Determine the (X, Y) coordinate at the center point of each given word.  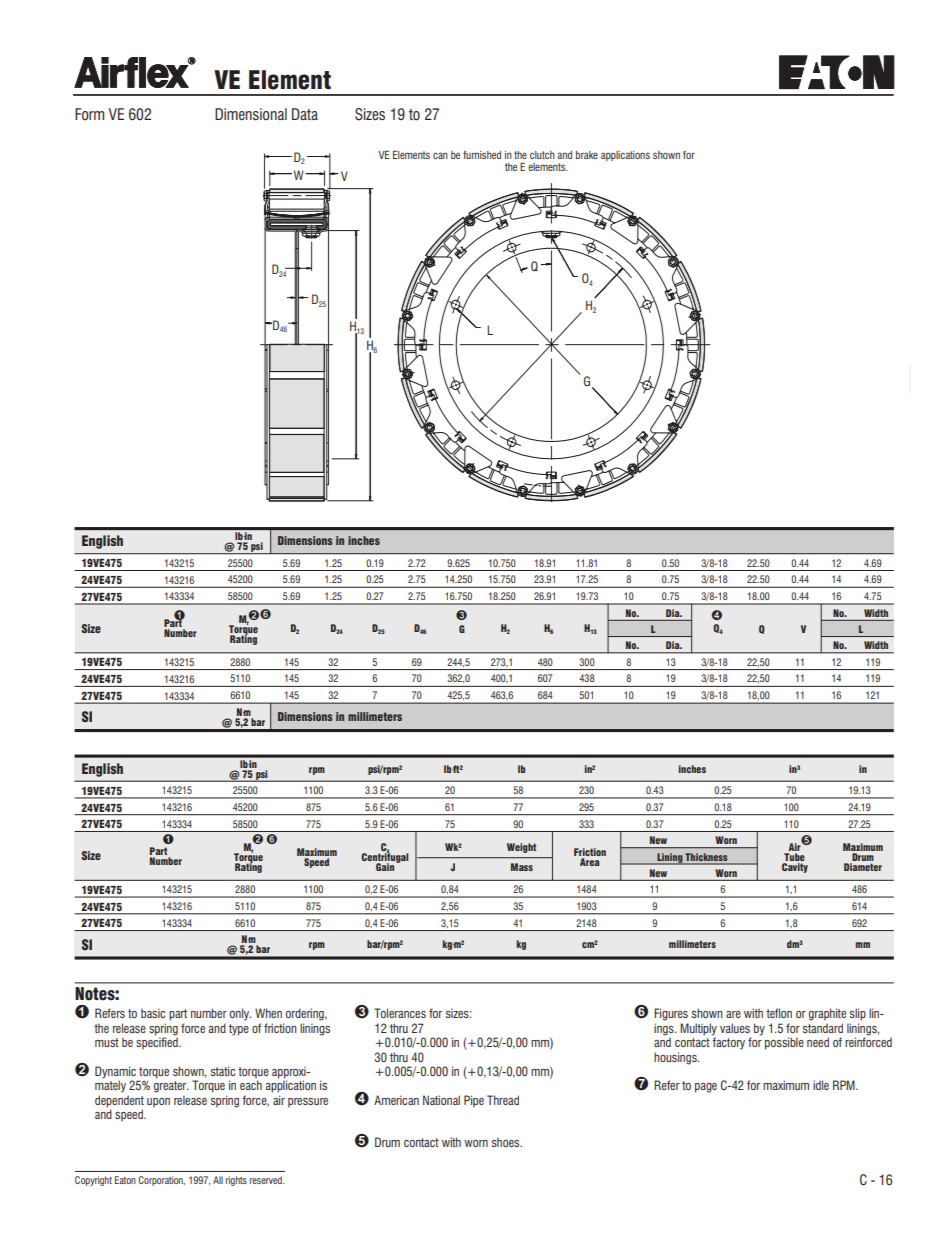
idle (821, 1085)
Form (89, 114)
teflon (779, 1013)
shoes (507, 1142)
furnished (482, 155)
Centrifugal (384, 857)
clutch (542, 155)
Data (305, 114)
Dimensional (251, 114)
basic (153, 1013)
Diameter (863, 865)
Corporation (161, 1181)
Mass (522, 867)
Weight (521, 848)
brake (587, 155)
